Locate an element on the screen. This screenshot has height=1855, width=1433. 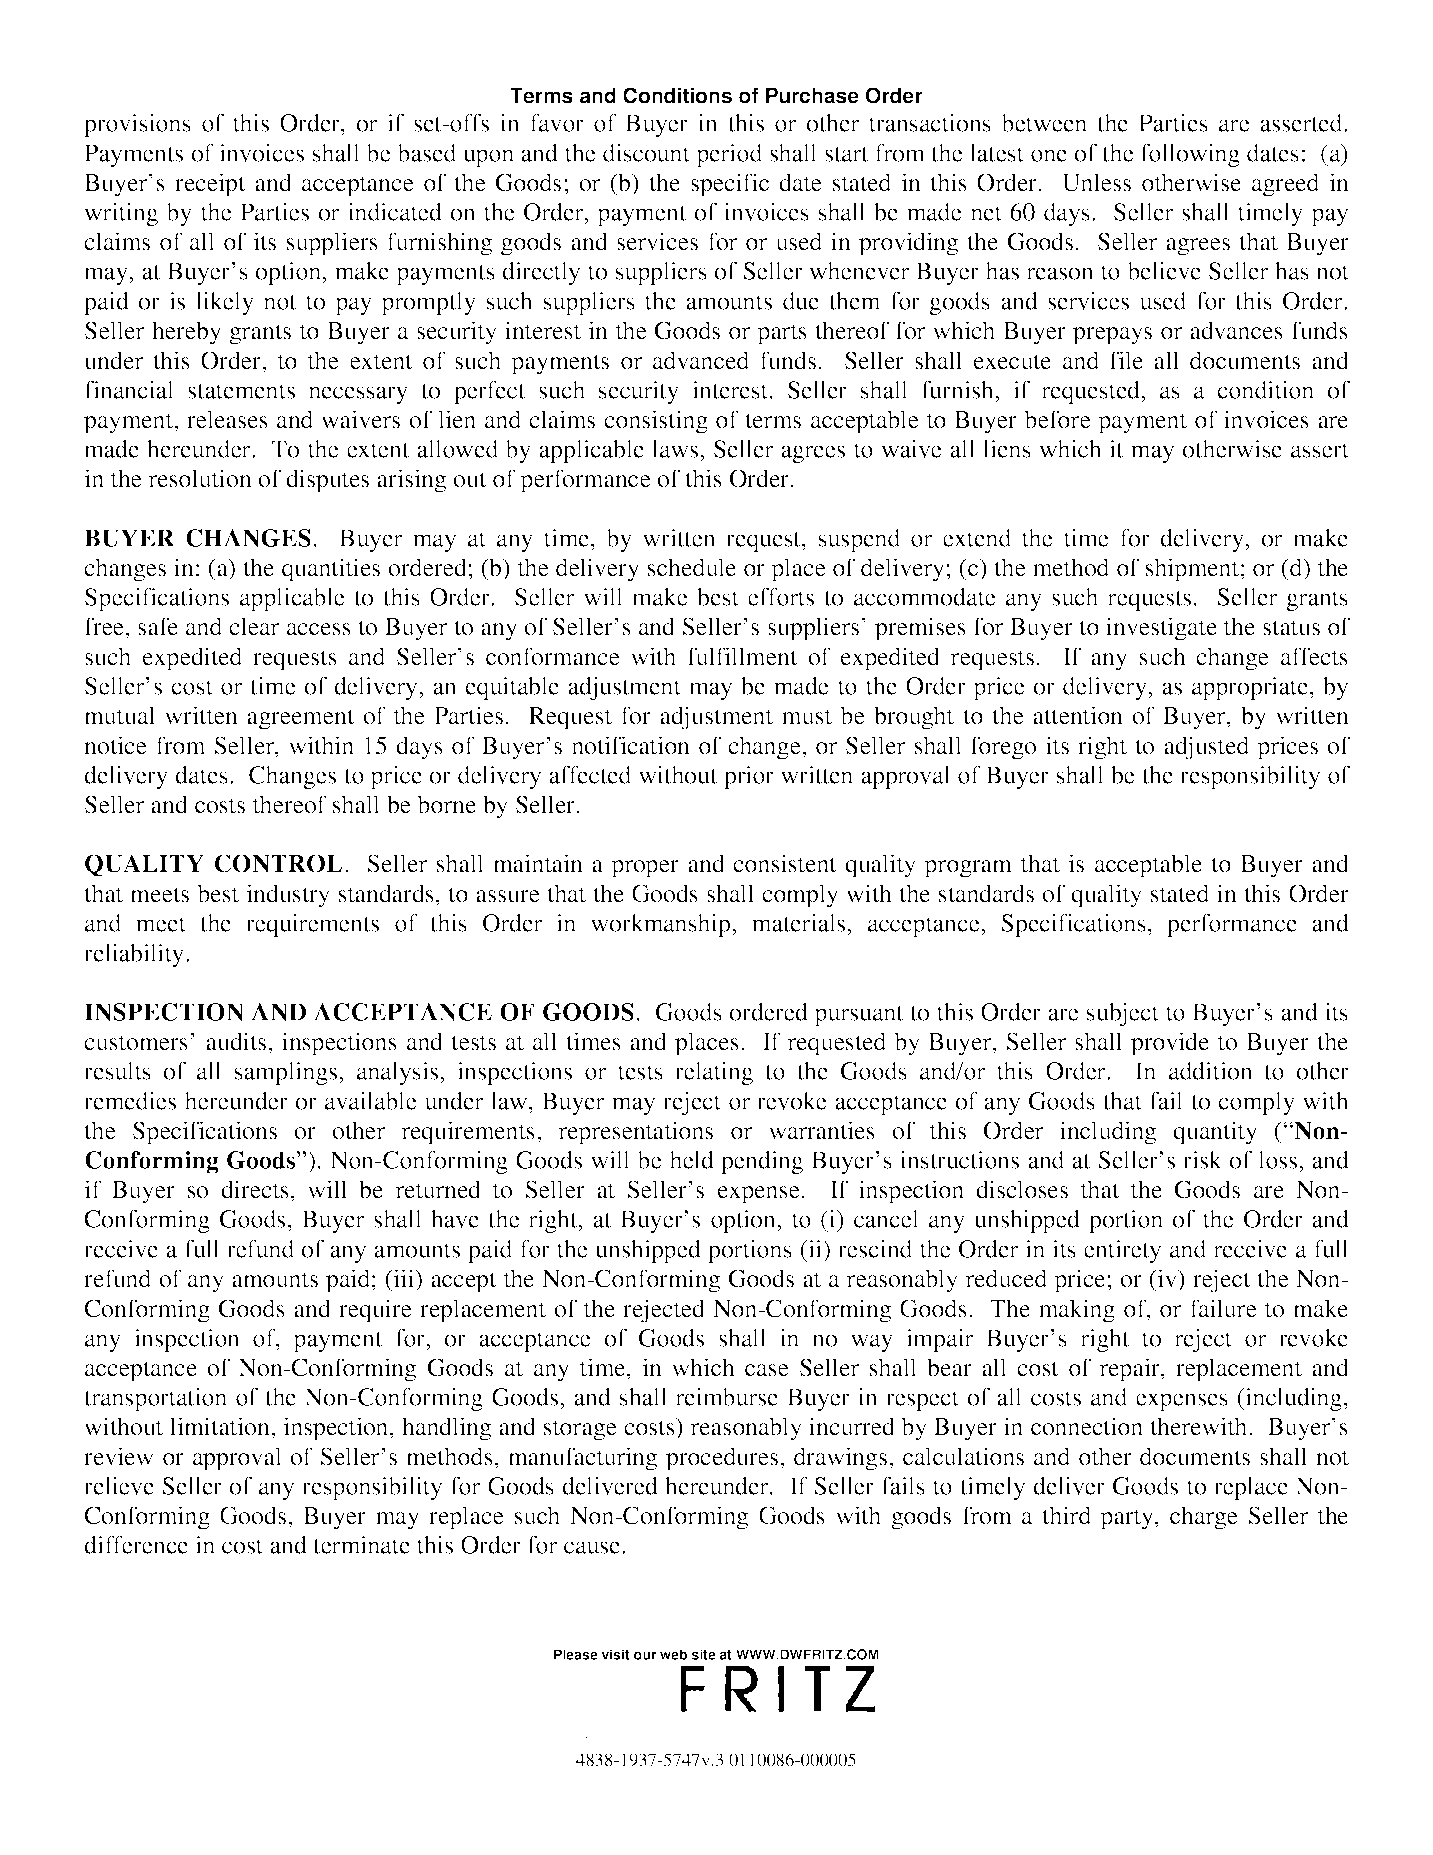
proper is located at coordinates (645, 869).
